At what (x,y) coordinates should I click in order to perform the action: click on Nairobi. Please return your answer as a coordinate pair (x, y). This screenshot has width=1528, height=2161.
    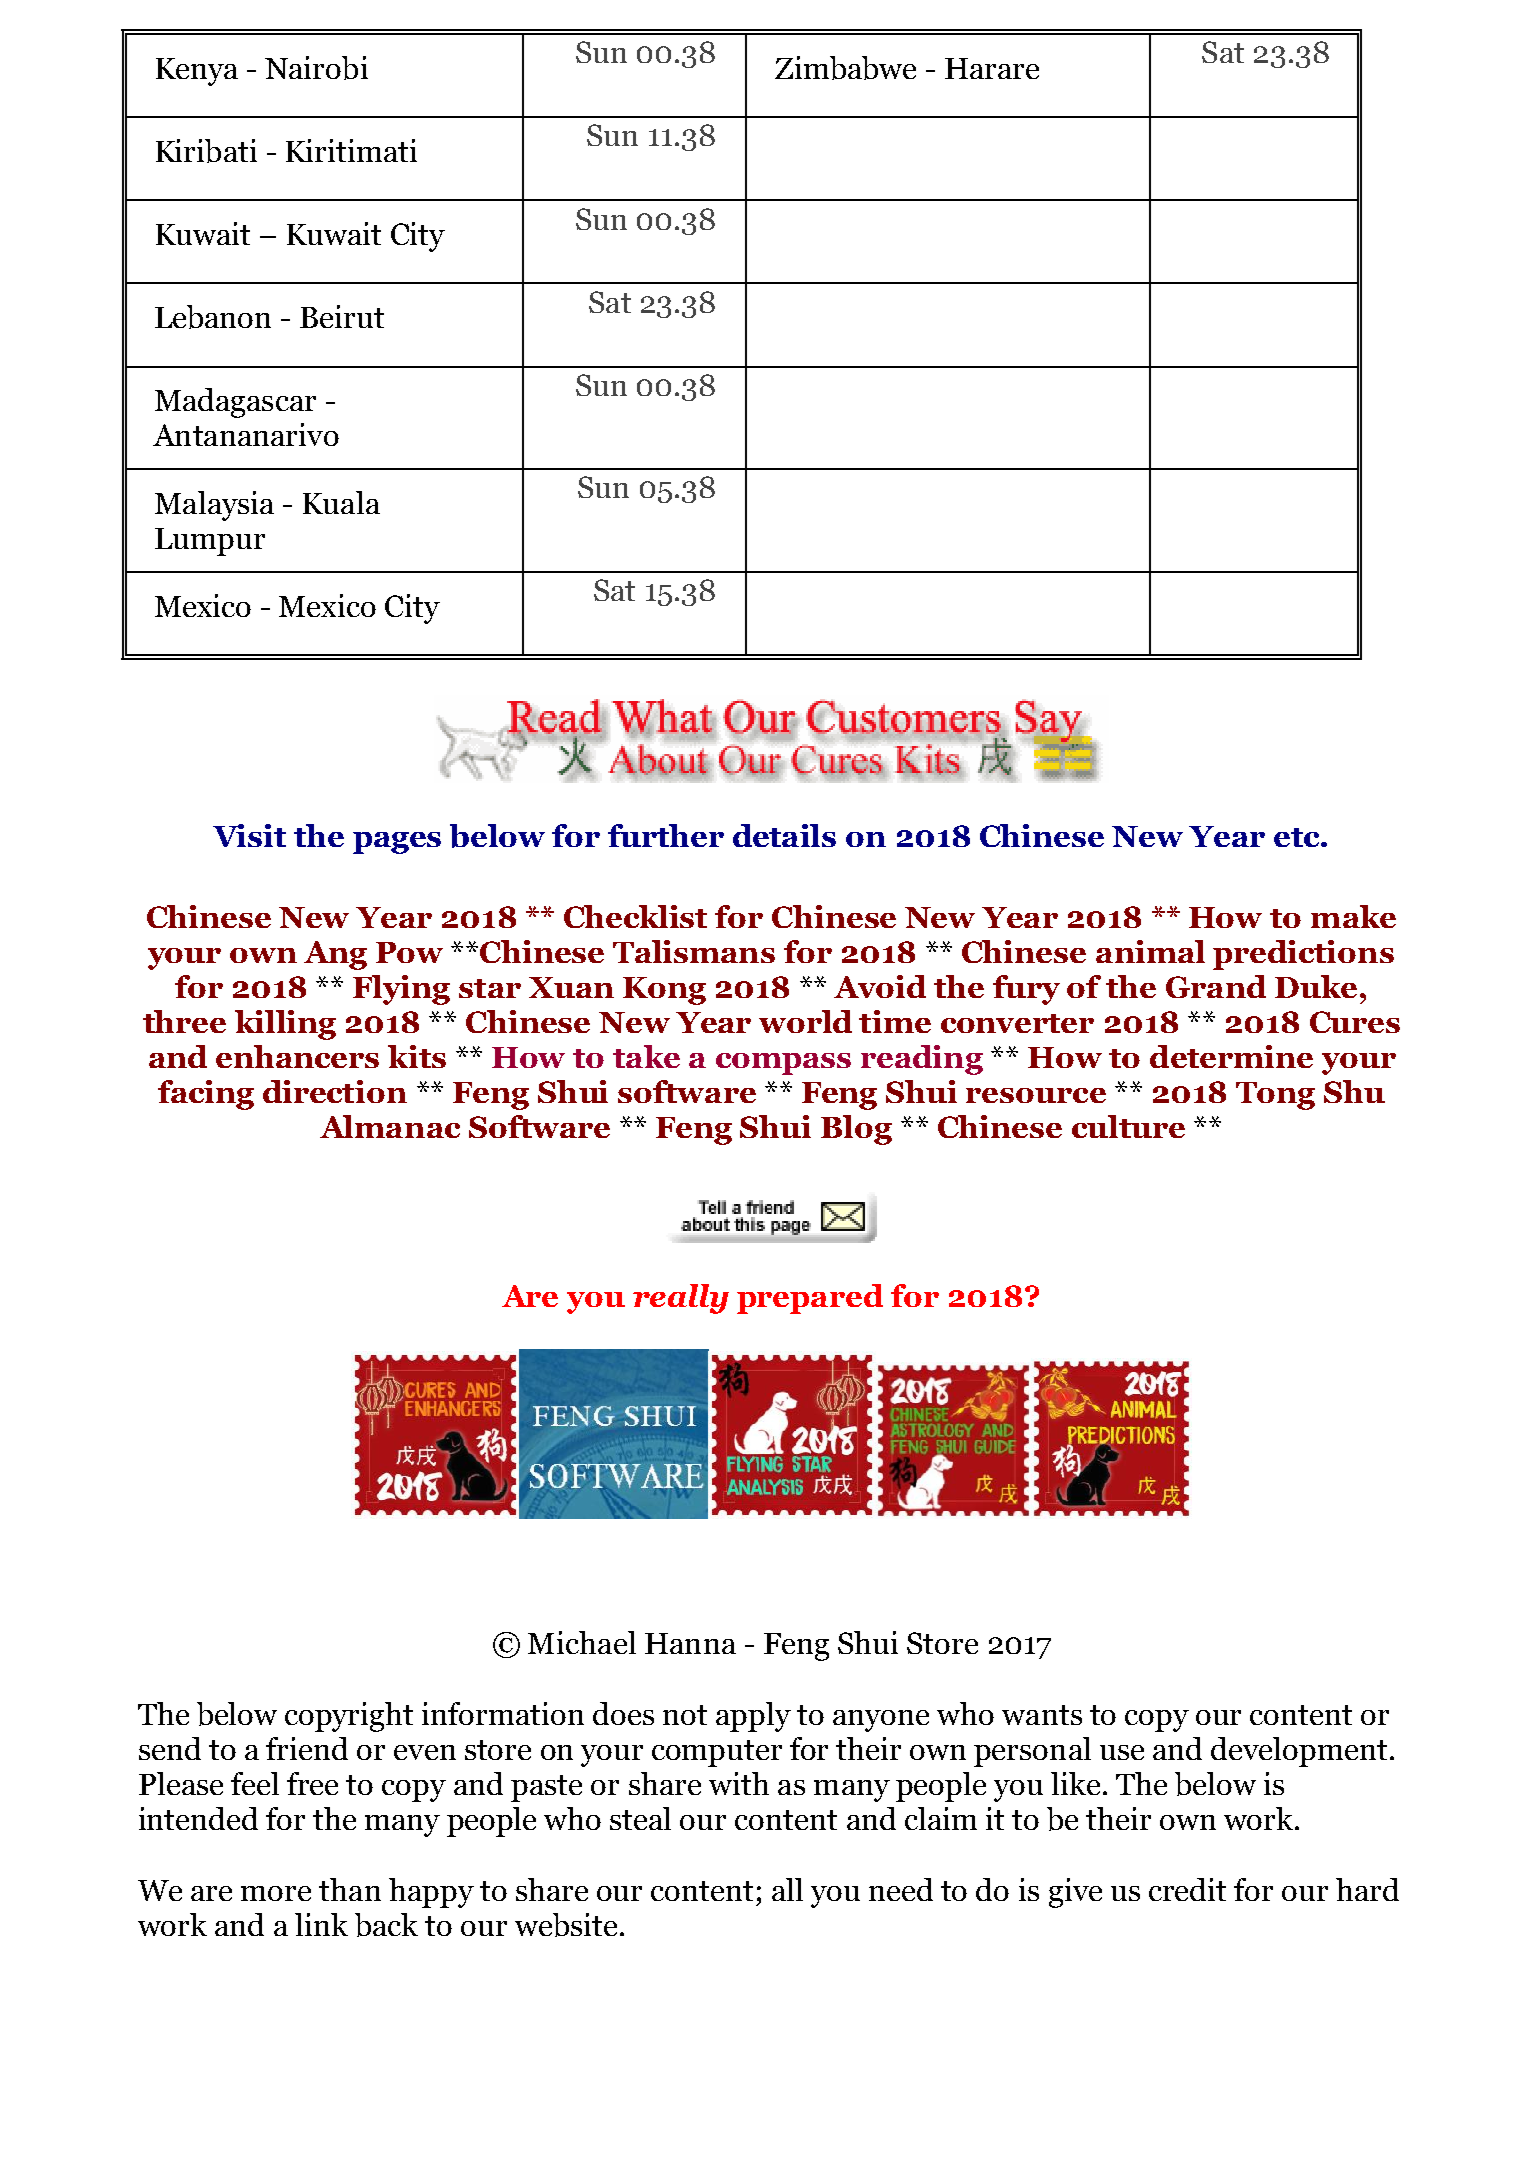
    Looking at the image, I should click on (316, 68).
